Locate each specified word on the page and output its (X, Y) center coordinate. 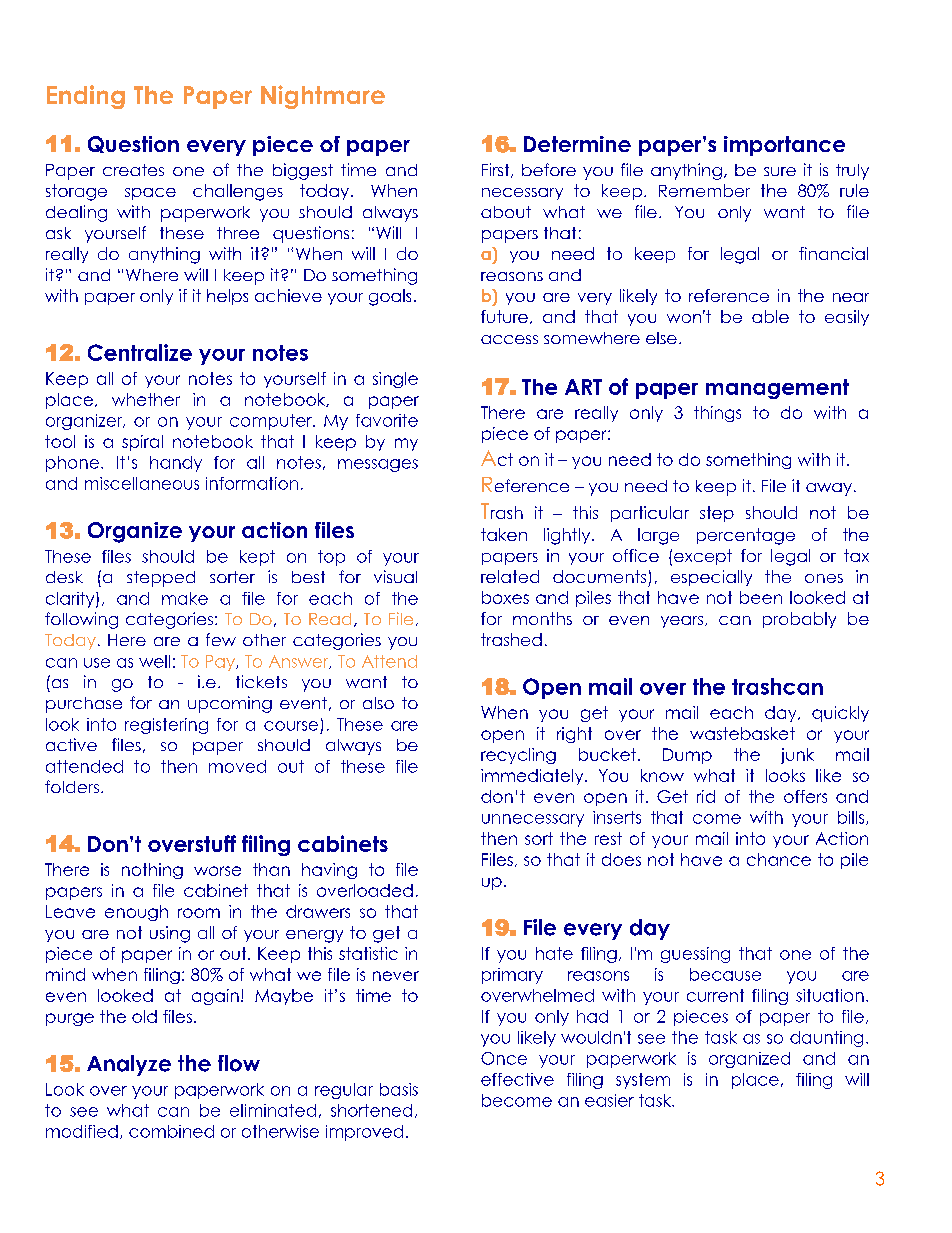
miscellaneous (142, 483)
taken (504, 534)
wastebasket (742, 733)
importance (784, 146)
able (770, 316)
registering (166, 726)
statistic (368, 953)
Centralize (140, 352)
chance (779, 859)
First (497, 170)
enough (136, 913)
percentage (746, 536)
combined (171, 1131)
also (378, 703)
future (504, 316)
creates (133, 170)
